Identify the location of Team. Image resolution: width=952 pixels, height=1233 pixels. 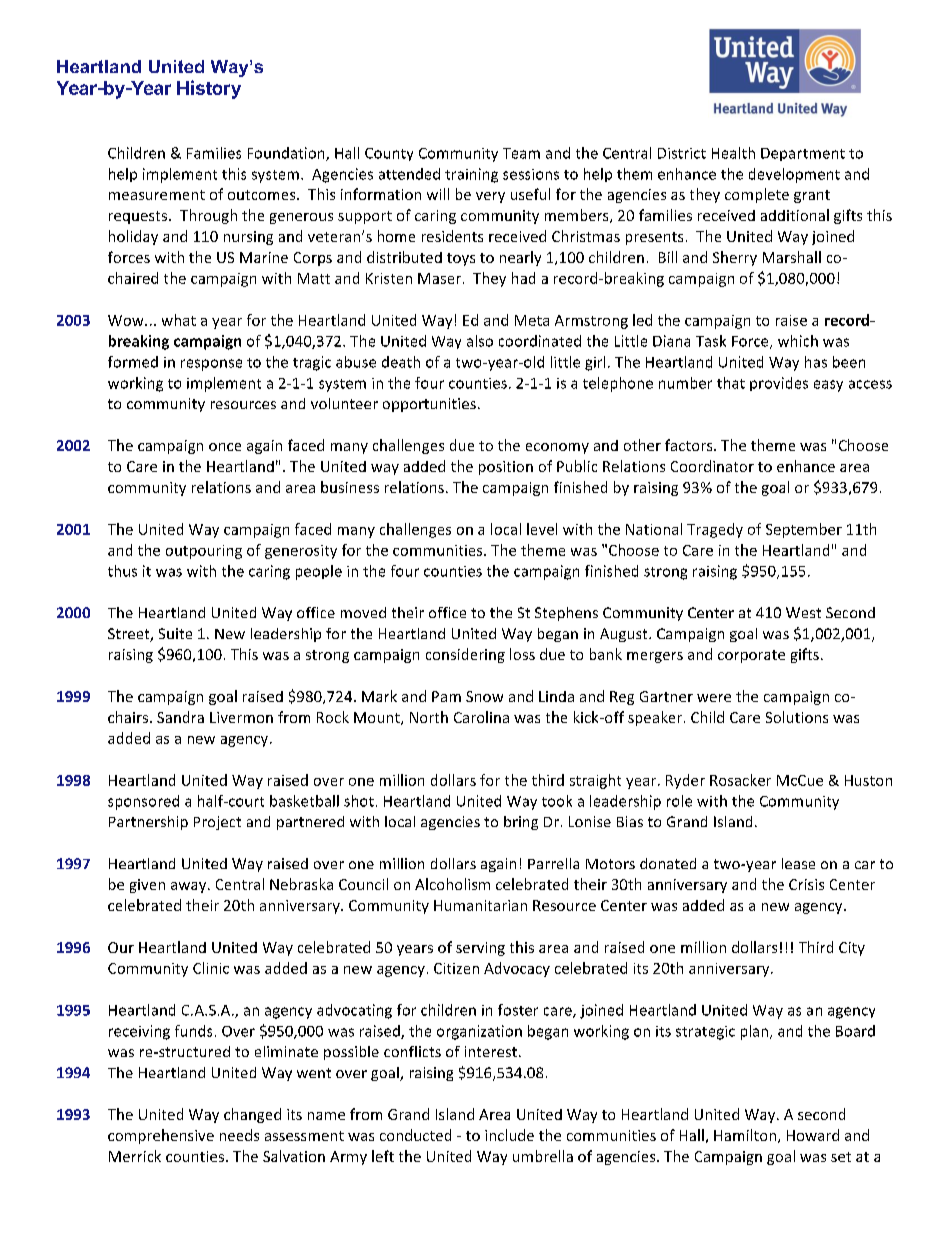
(521, 153).
